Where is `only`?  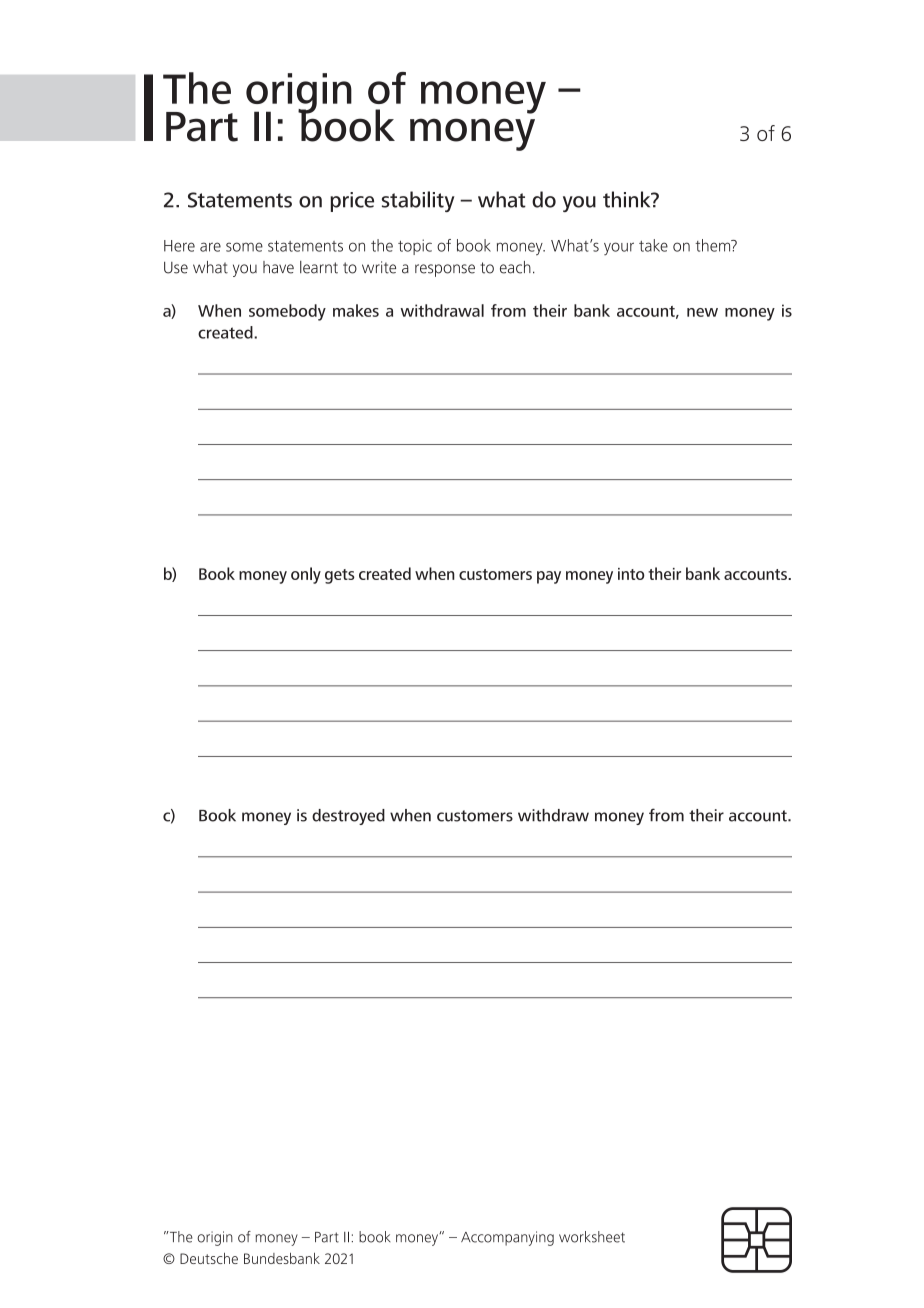 only is located at coordinates (306, 575).
